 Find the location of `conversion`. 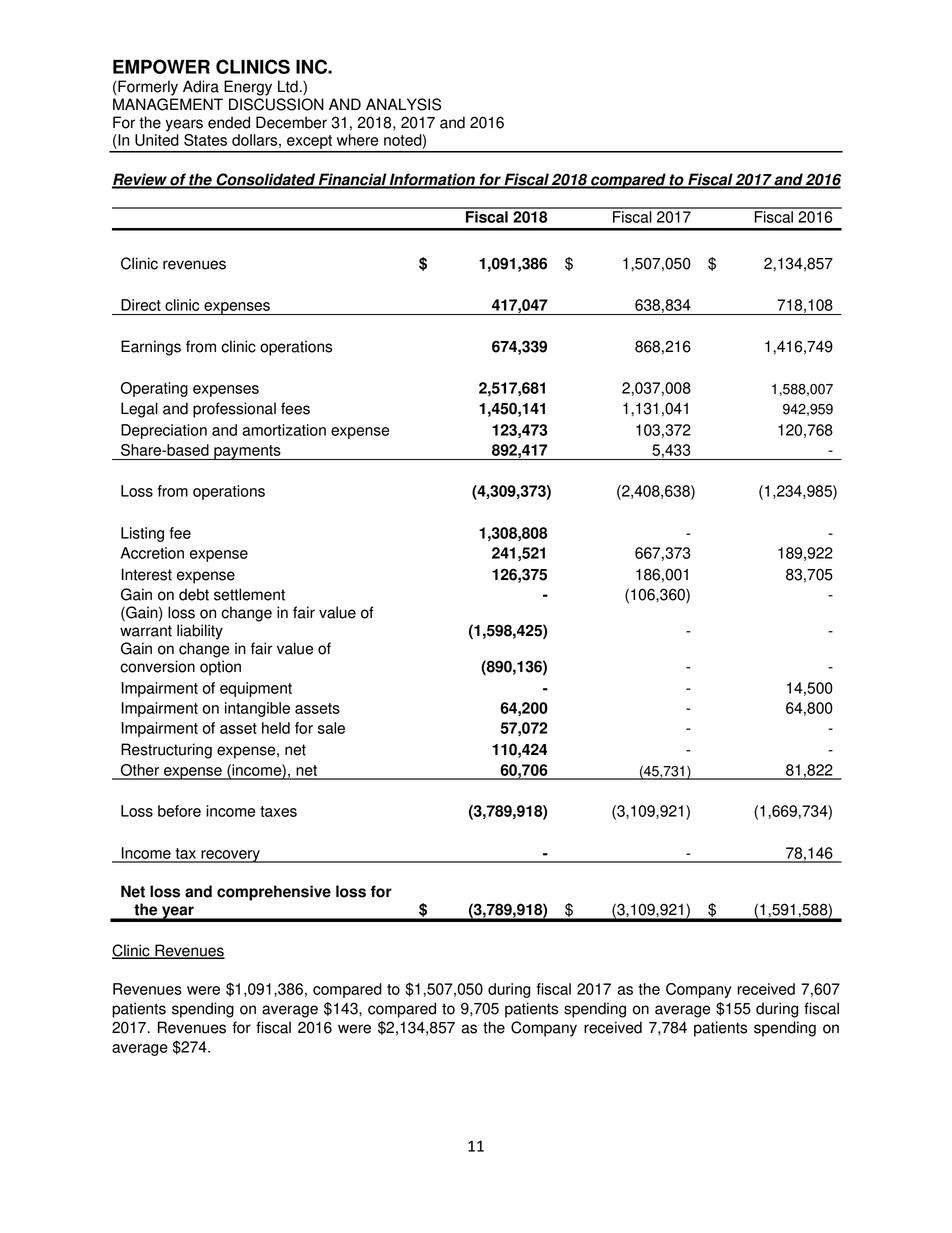

conversion is located at coordinates (157, 666).
